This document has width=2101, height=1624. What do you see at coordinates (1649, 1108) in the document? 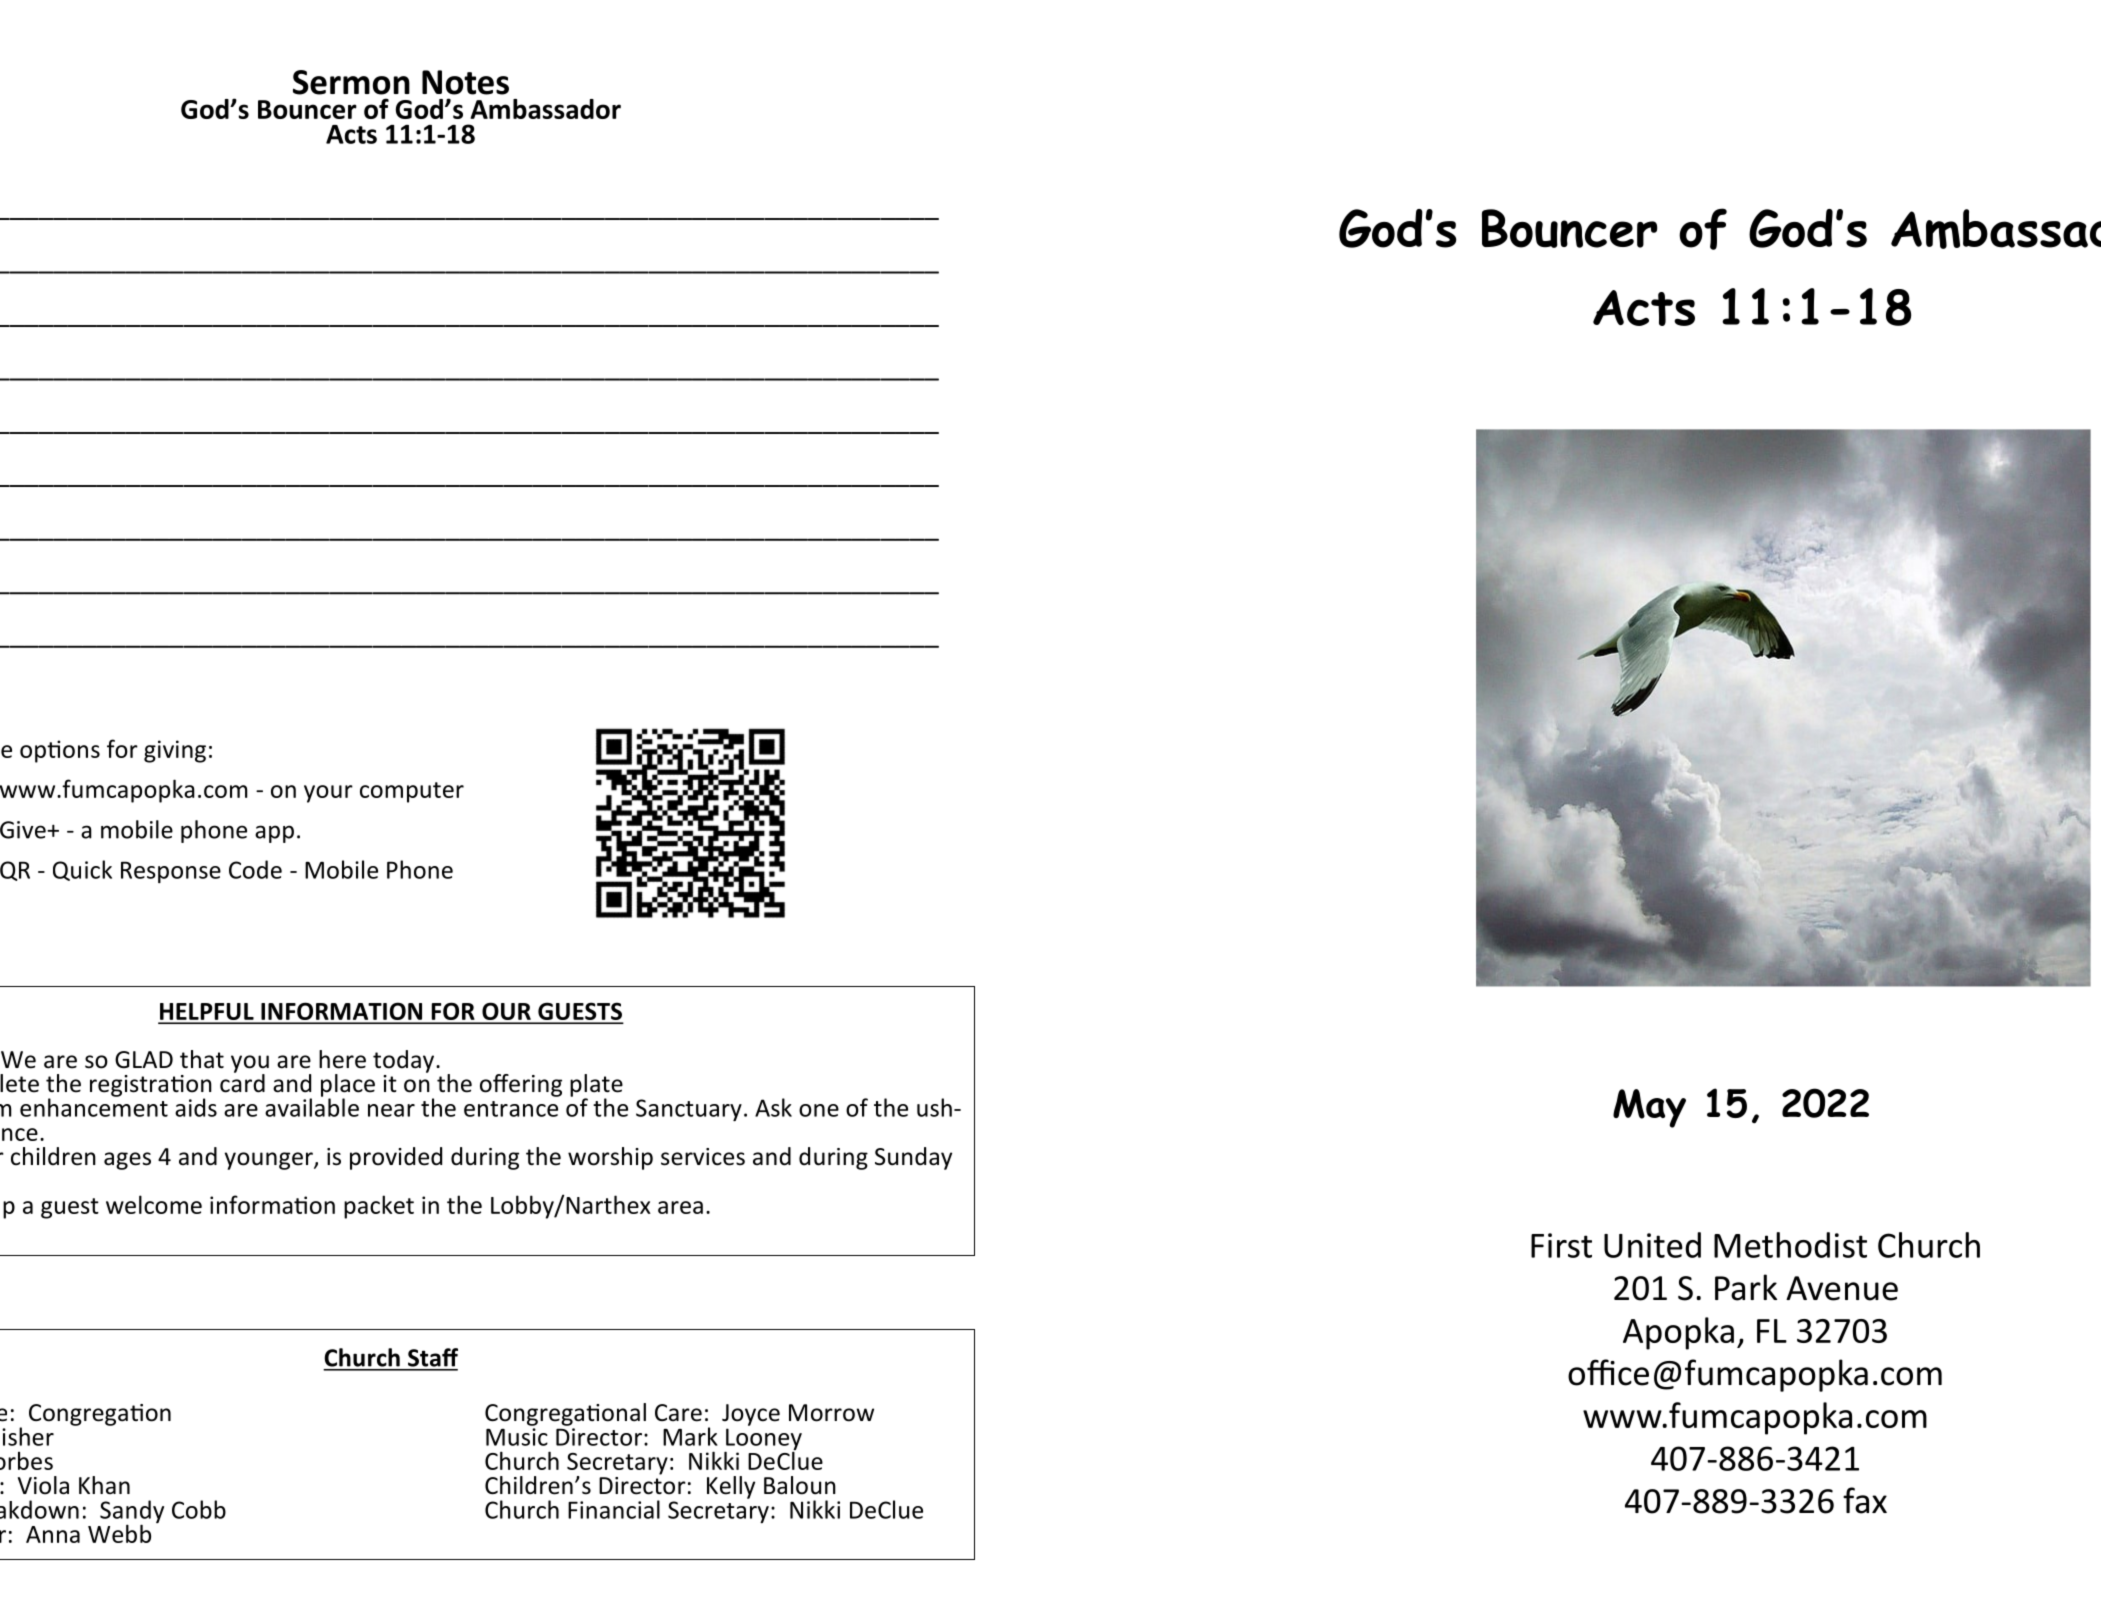
I see `May` at bounding box center [1649, 1108].
